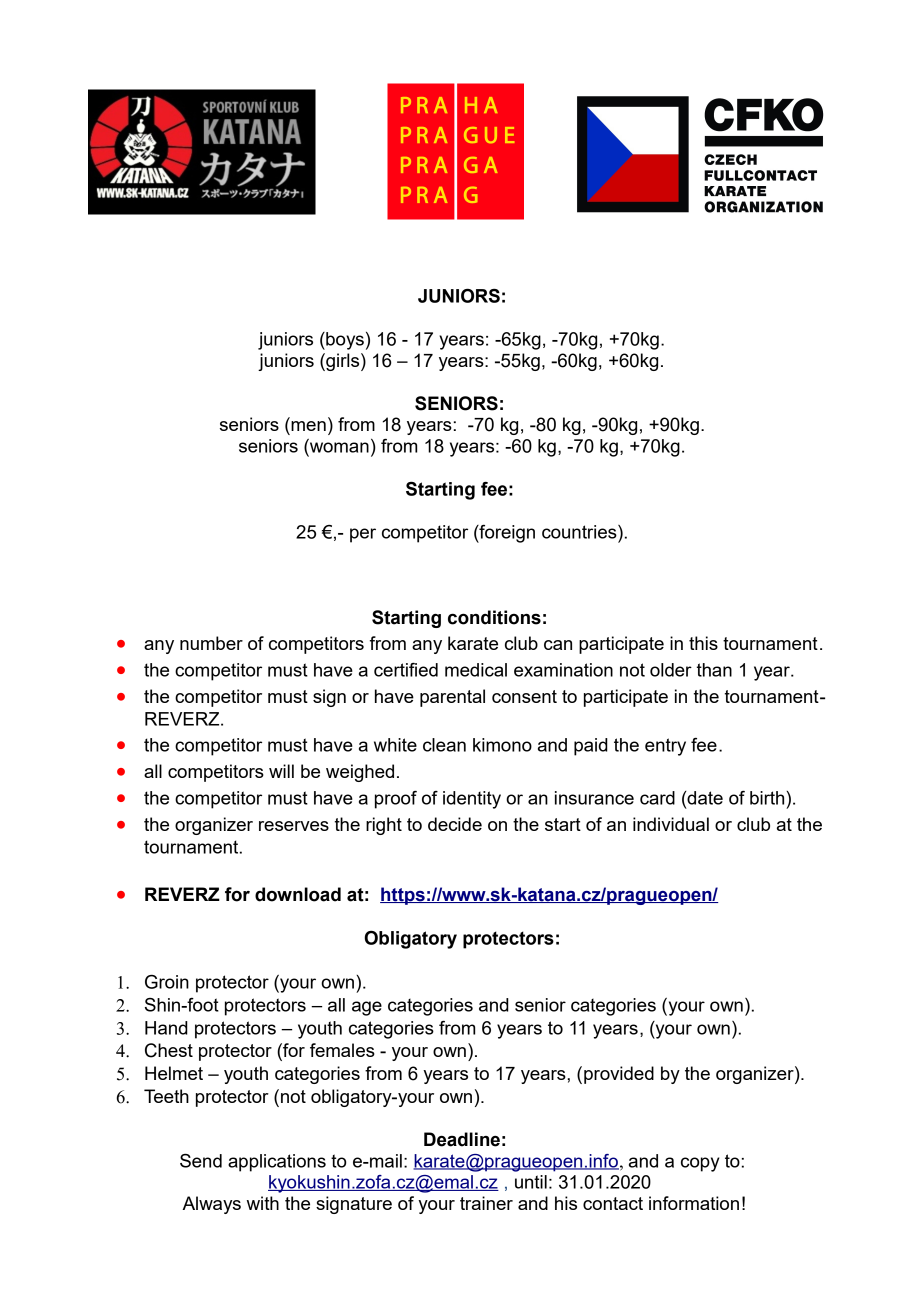  What do you see at coordinates (580, 532) in the document?
I see `countries` at bounding box center [580, 532].
